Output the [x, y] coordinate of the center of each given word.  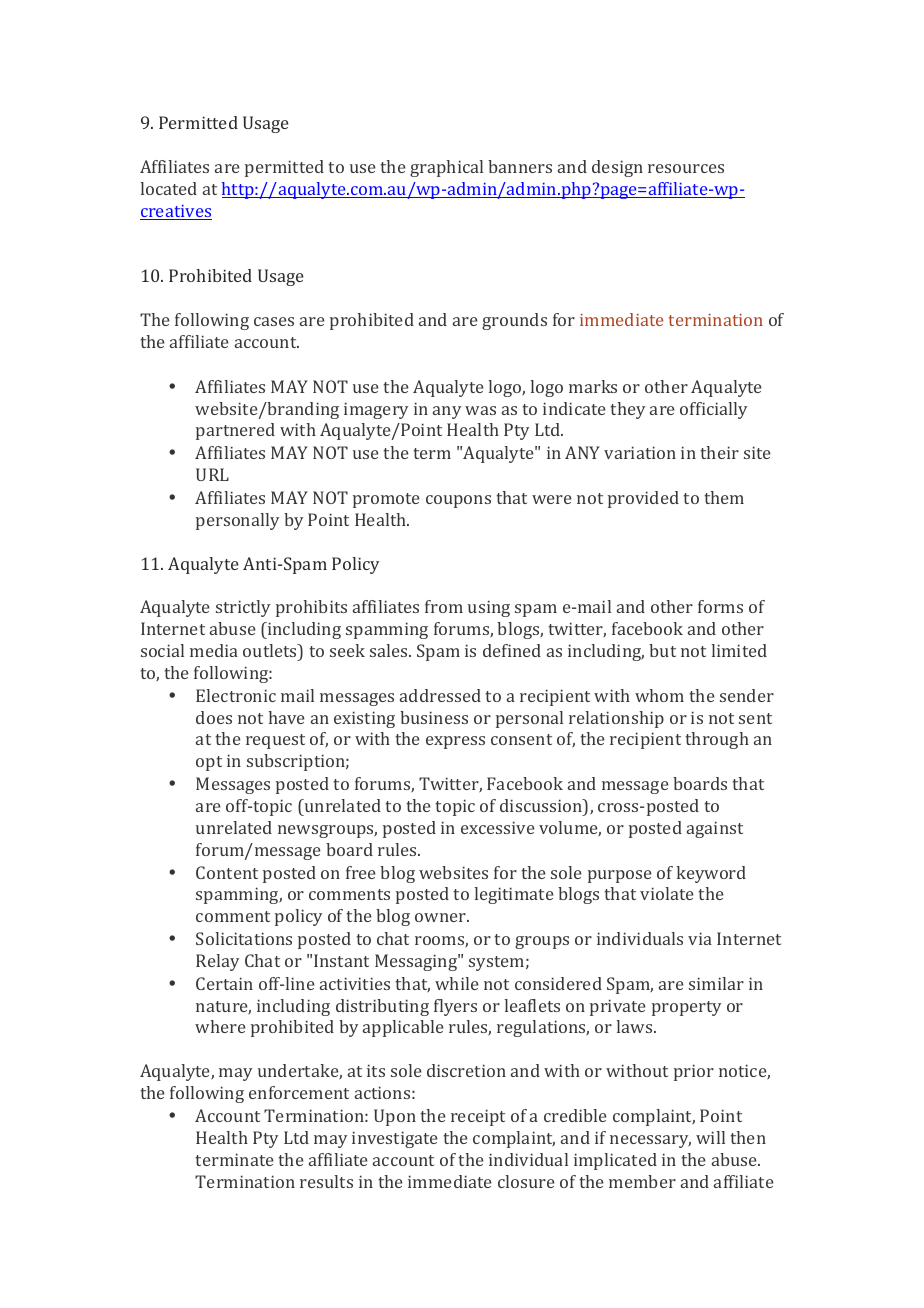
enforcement [299, 1092]
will [710, 1137]
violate [667, 893]
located [169, 188]
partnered [235, 431]
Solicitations [244, 938]
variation [640, 452]
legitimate [514, 895]
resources [686, 168]
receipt [478, 1117]
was [480, 410]
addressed [440, 695]
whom [659, 695]
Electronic [236, 695]
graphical [446, 168]
